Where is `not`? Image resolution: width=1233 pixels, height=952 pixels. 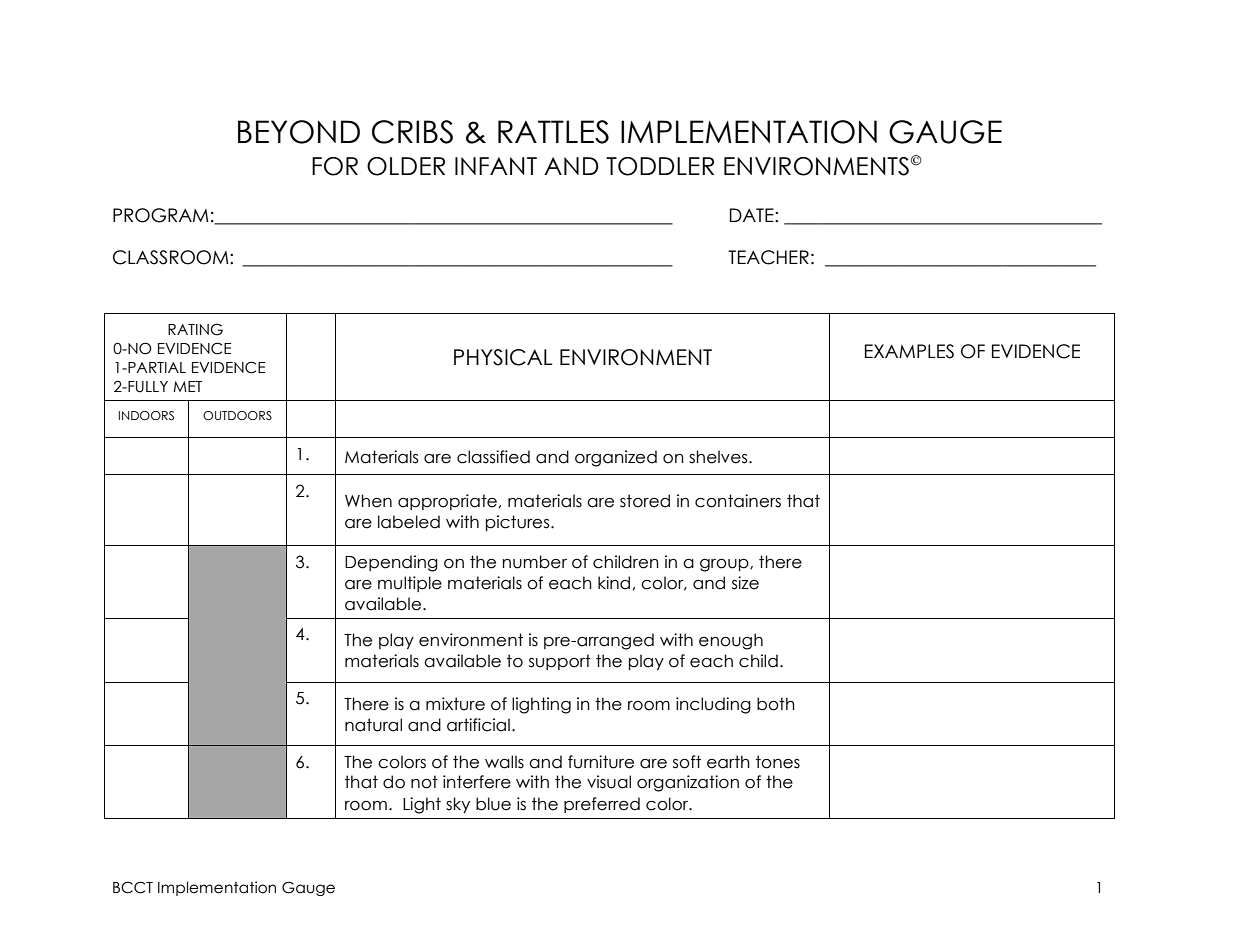
not is located at coordinates (424, 782).
